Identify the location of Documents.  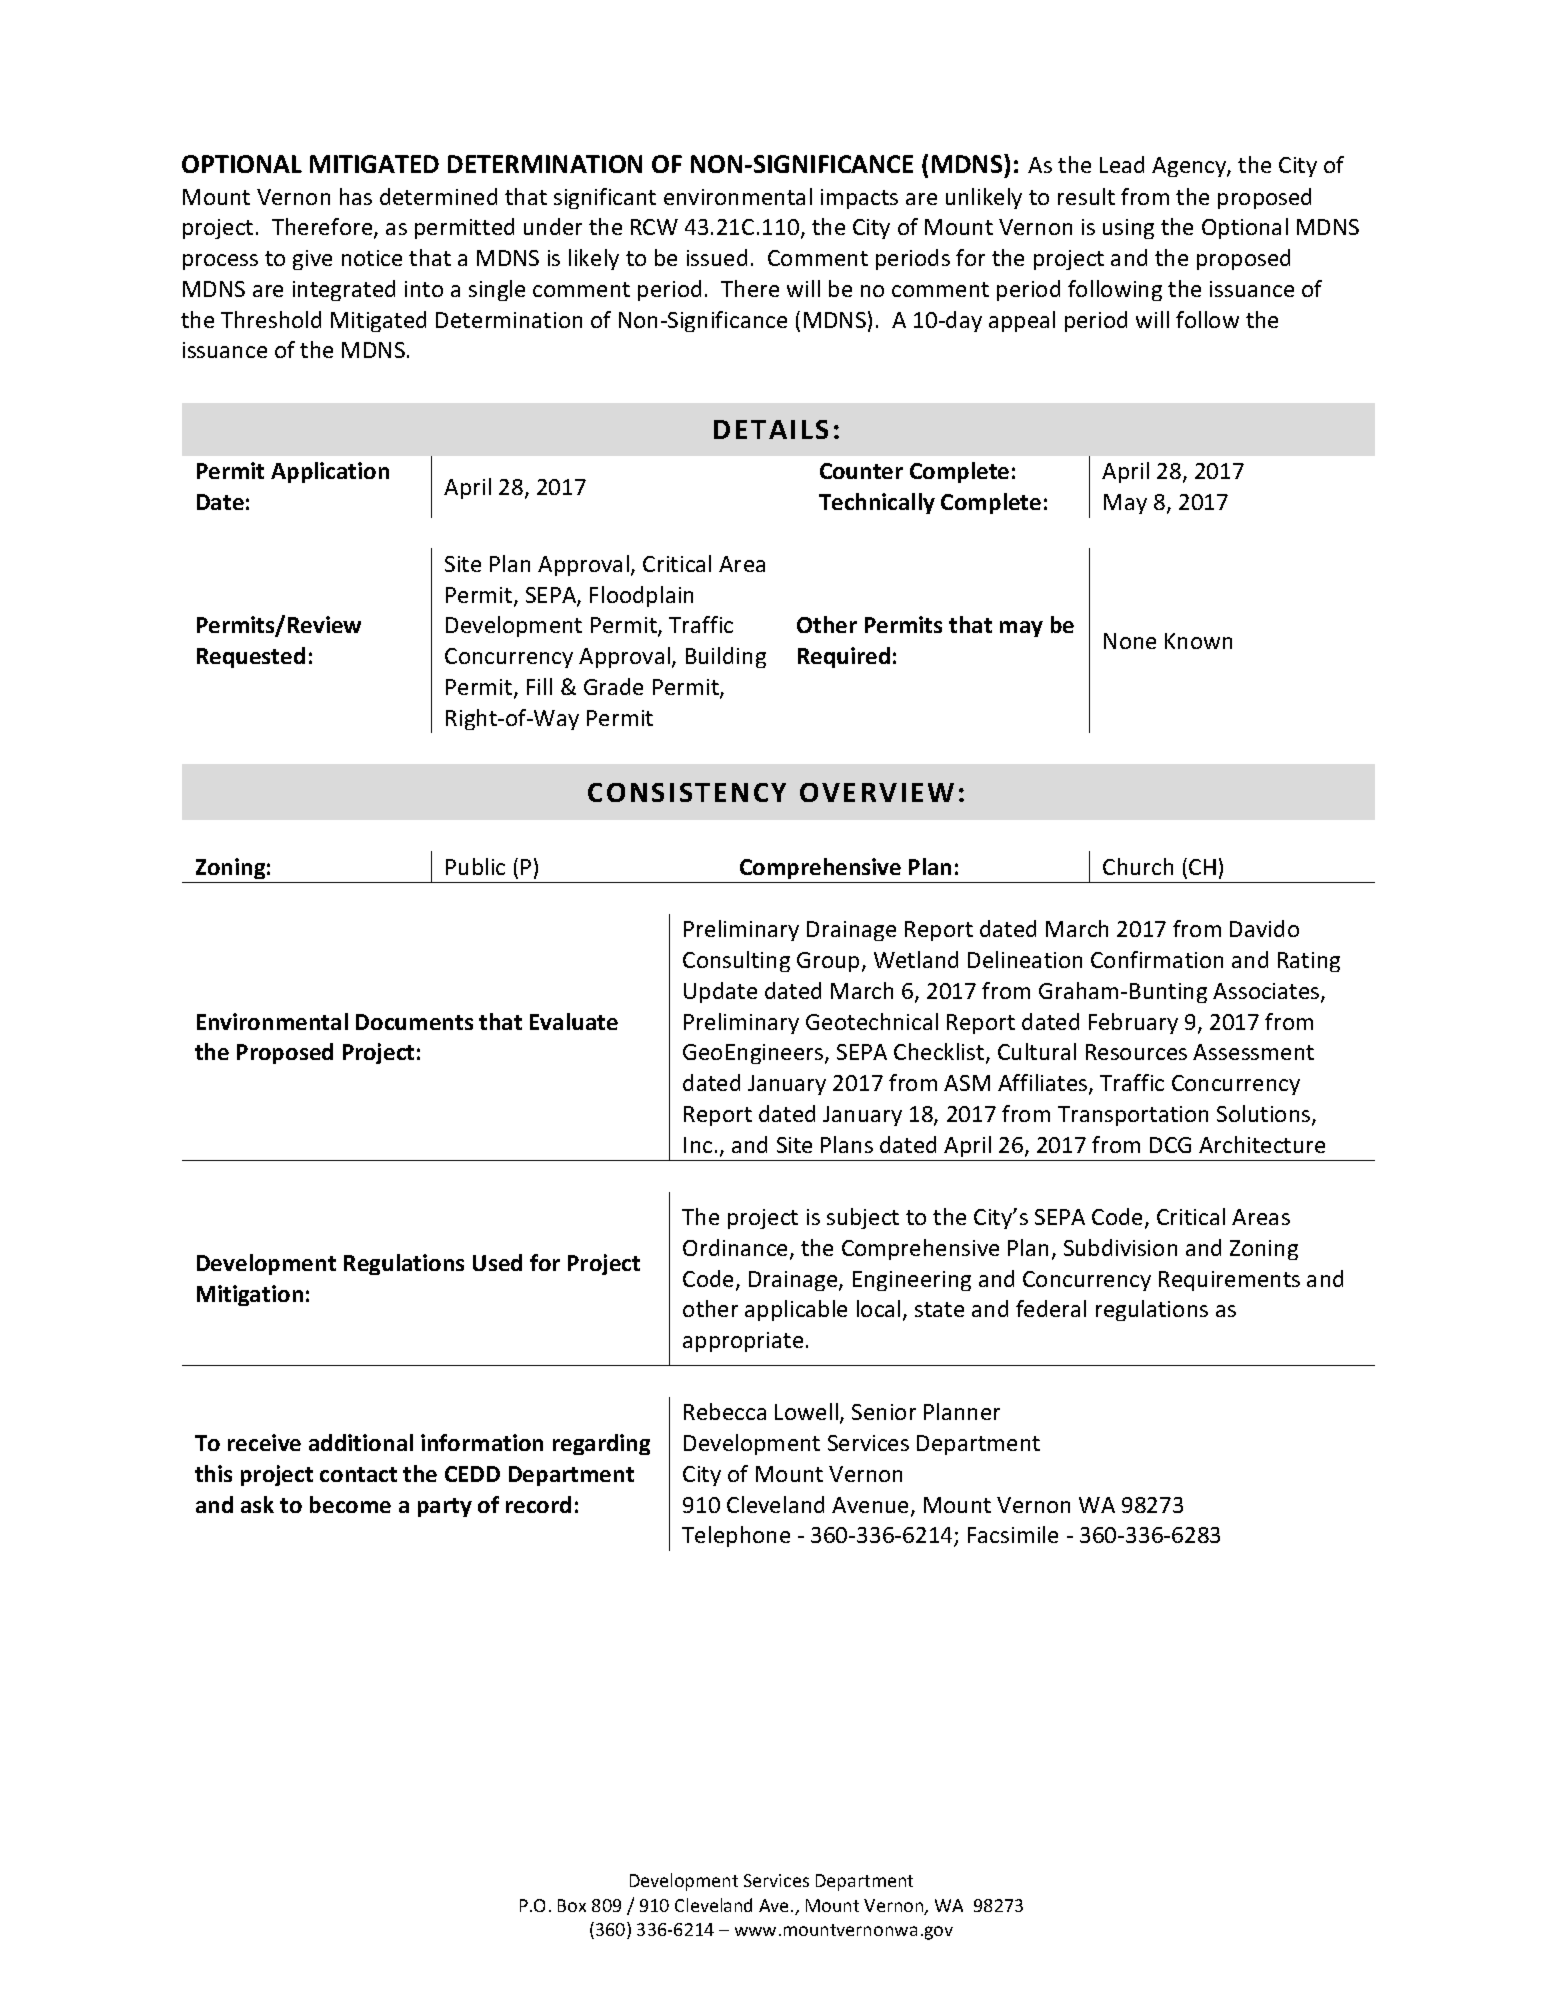
(414, 1022).
